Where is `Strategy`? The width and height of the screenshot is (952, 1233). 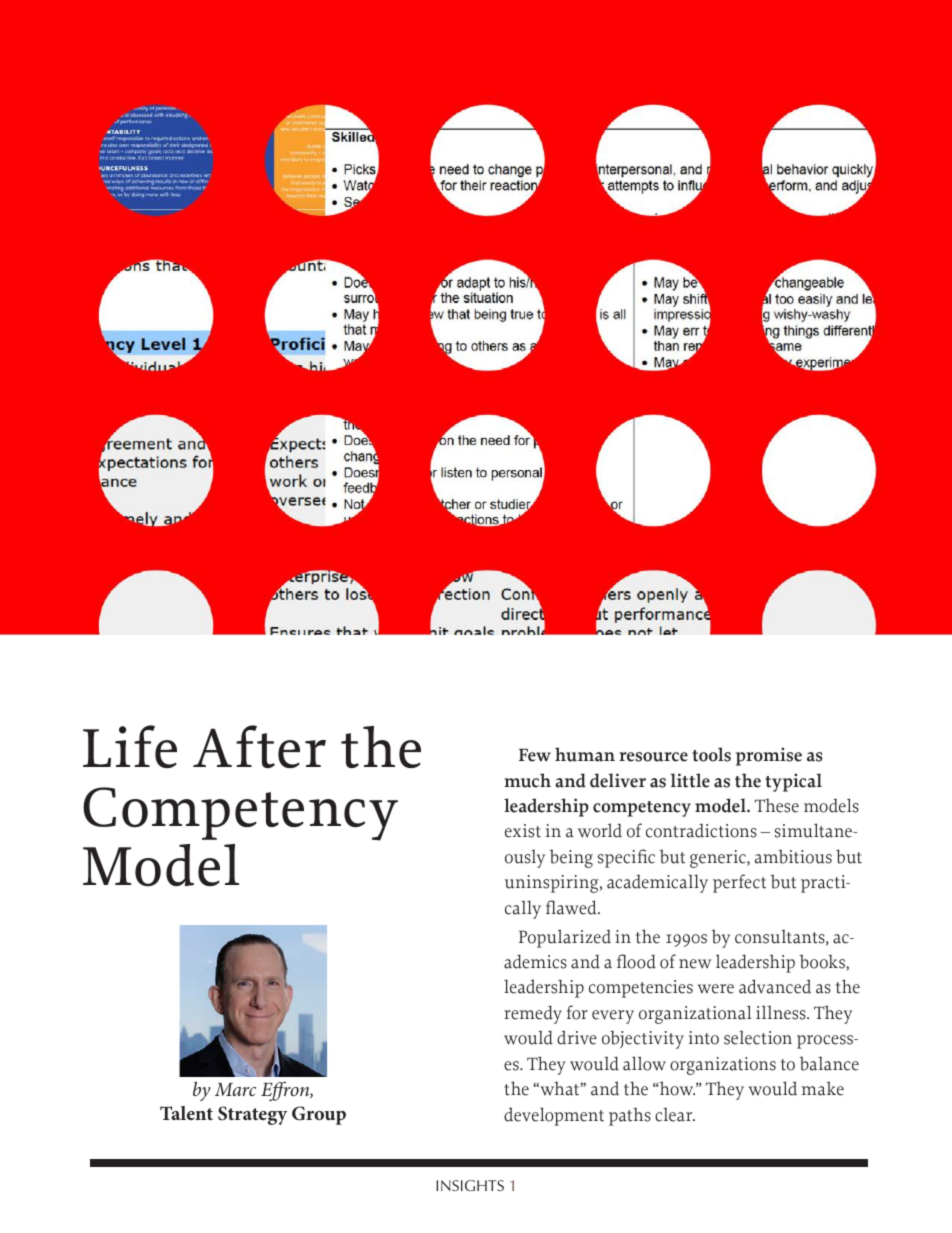
Strategy is located at coordinates (252, 1115).
